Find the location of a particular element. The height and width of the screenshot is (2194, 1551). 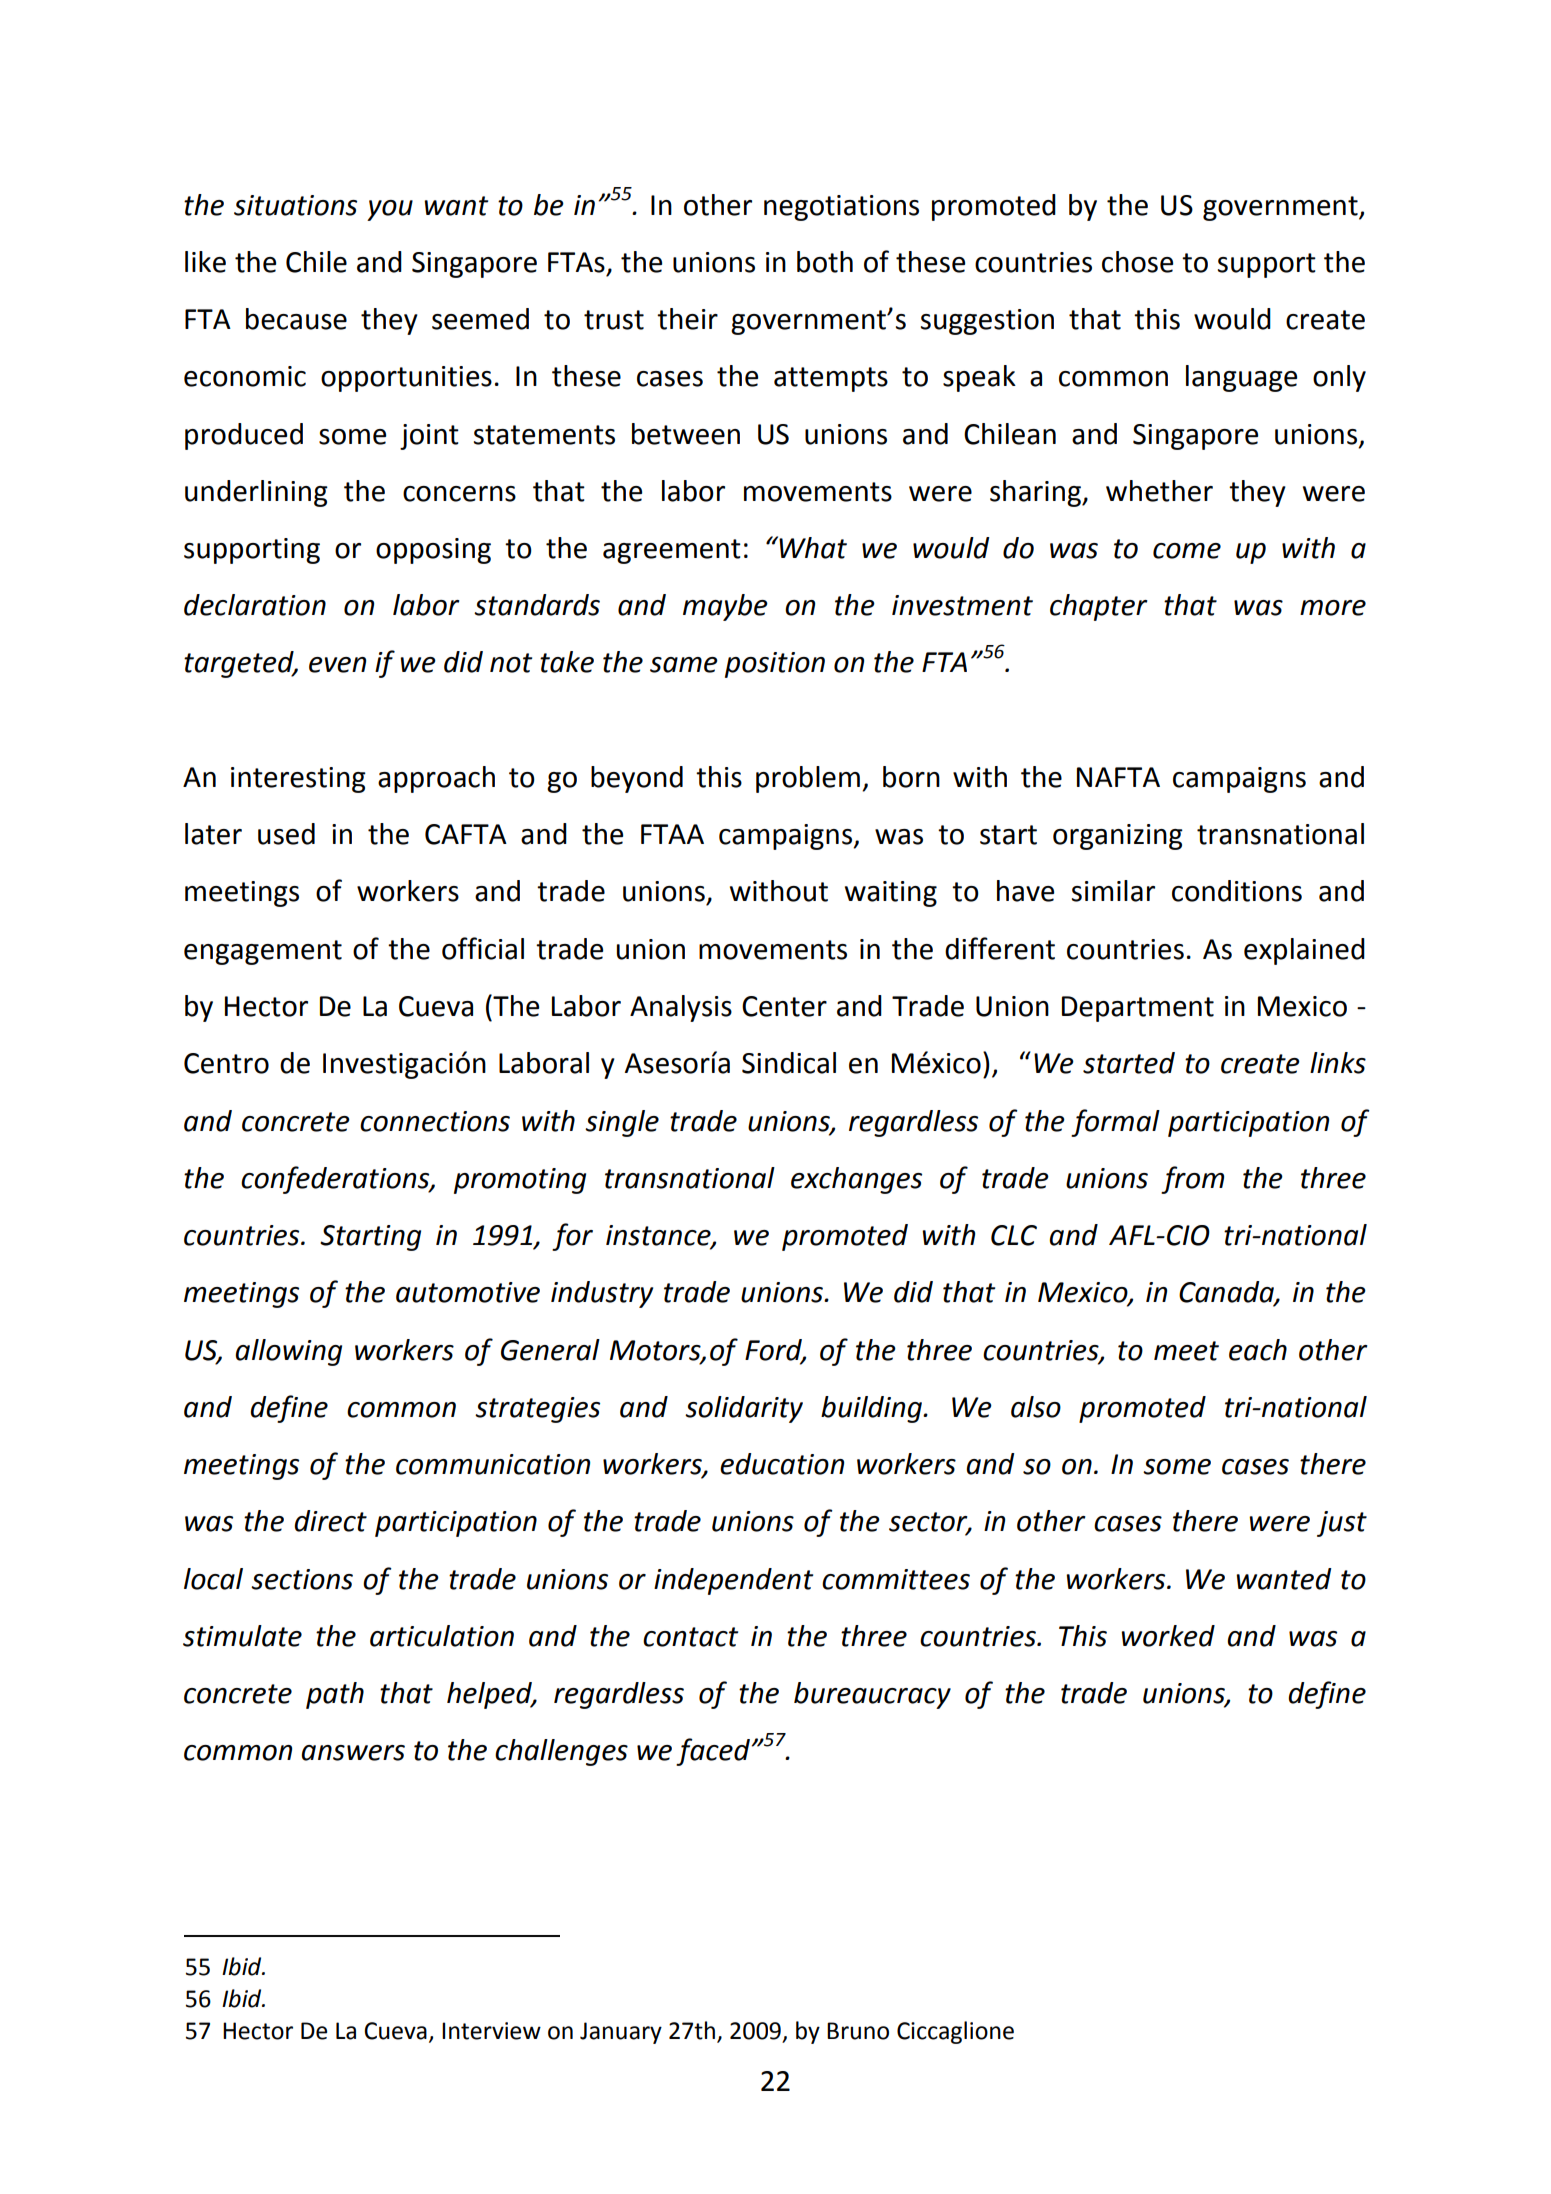

chose is located at coordinates (1137, 262).
